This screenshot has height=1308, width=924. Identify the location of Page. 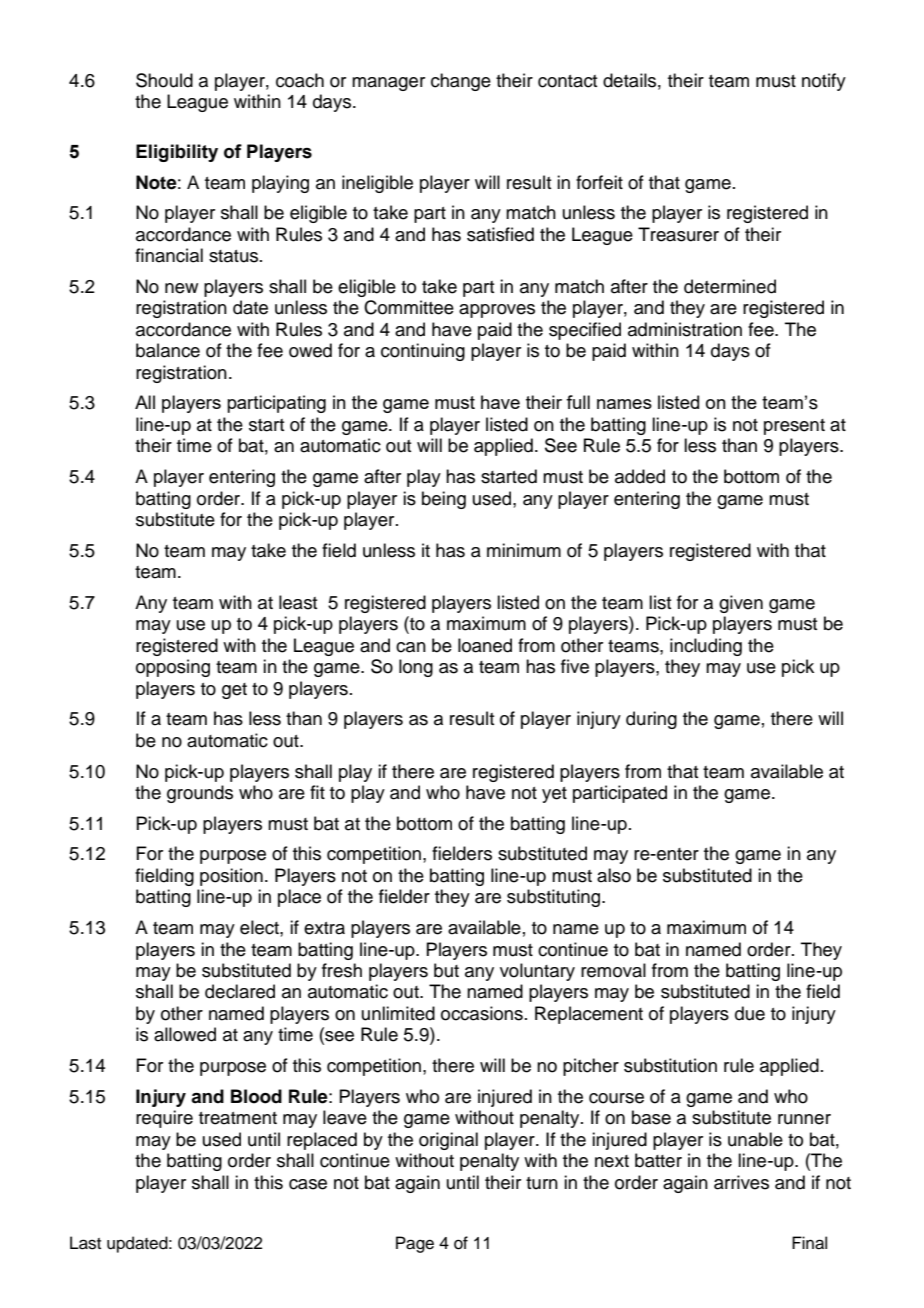
(415, 1244).
